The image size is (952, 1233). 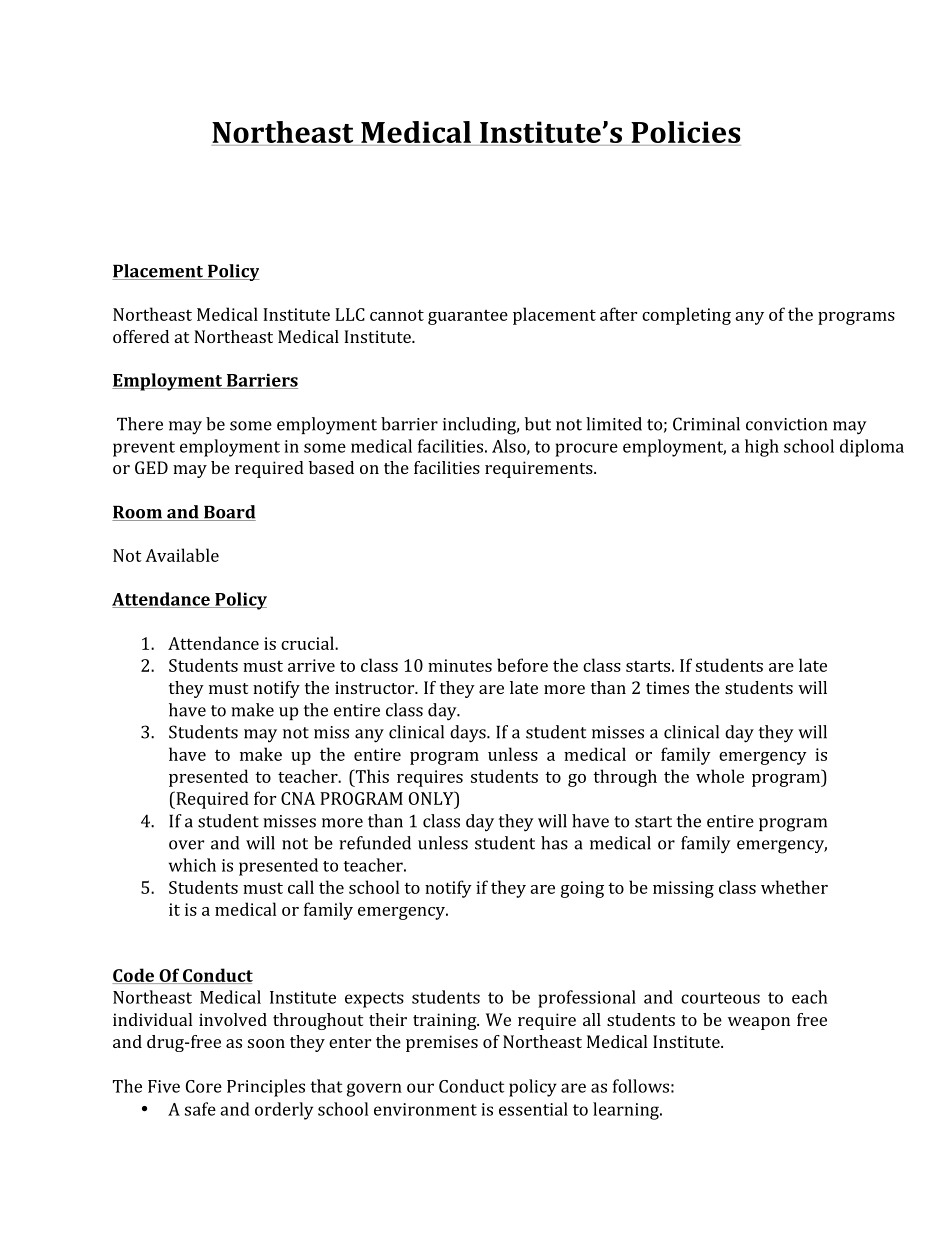 What do you see at coordinates (533, 1109) in the image?
I see `essential` at bounding box center [533, 1109].
